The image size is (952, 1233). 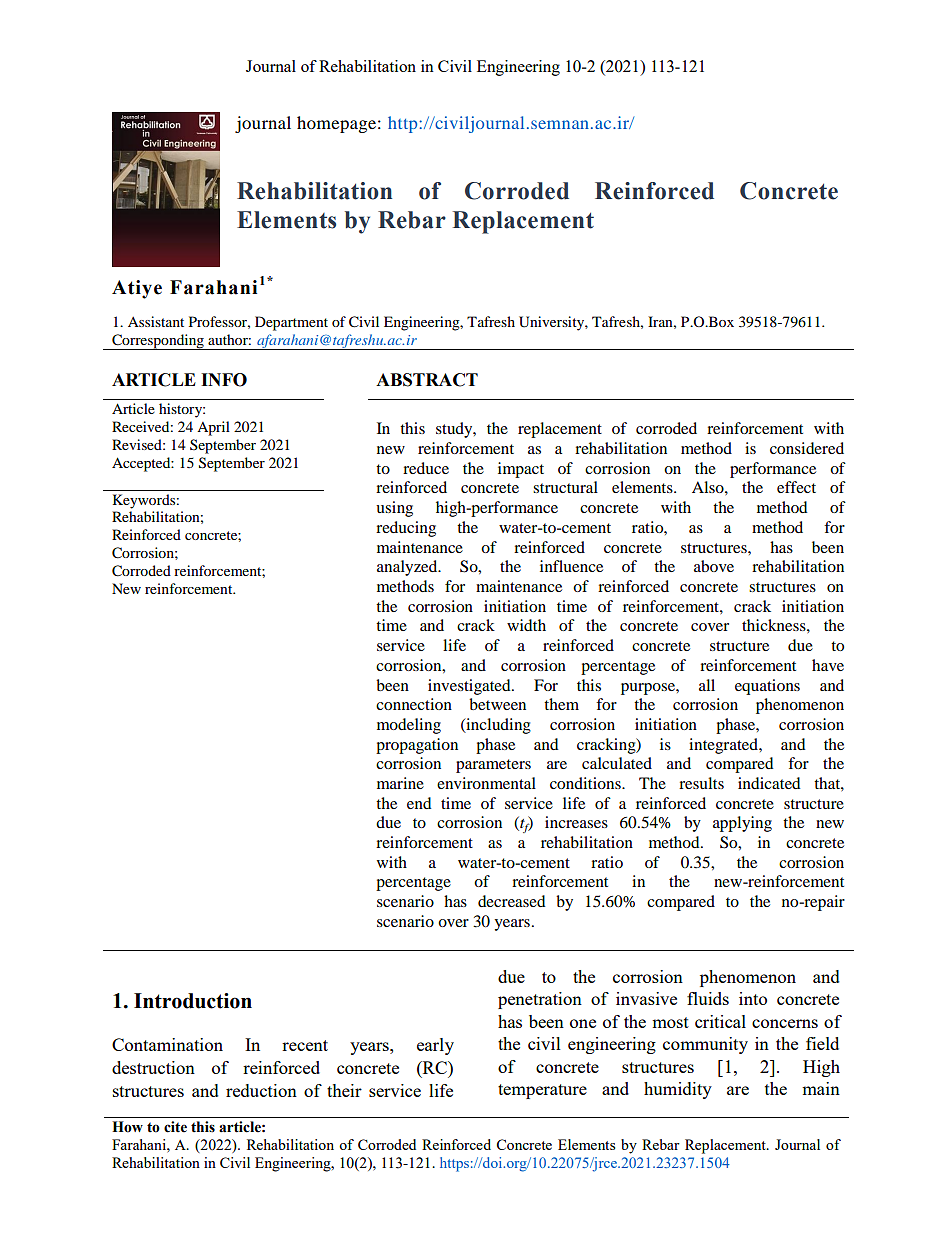 I want to click on marine, so click(x=400, y=783).
